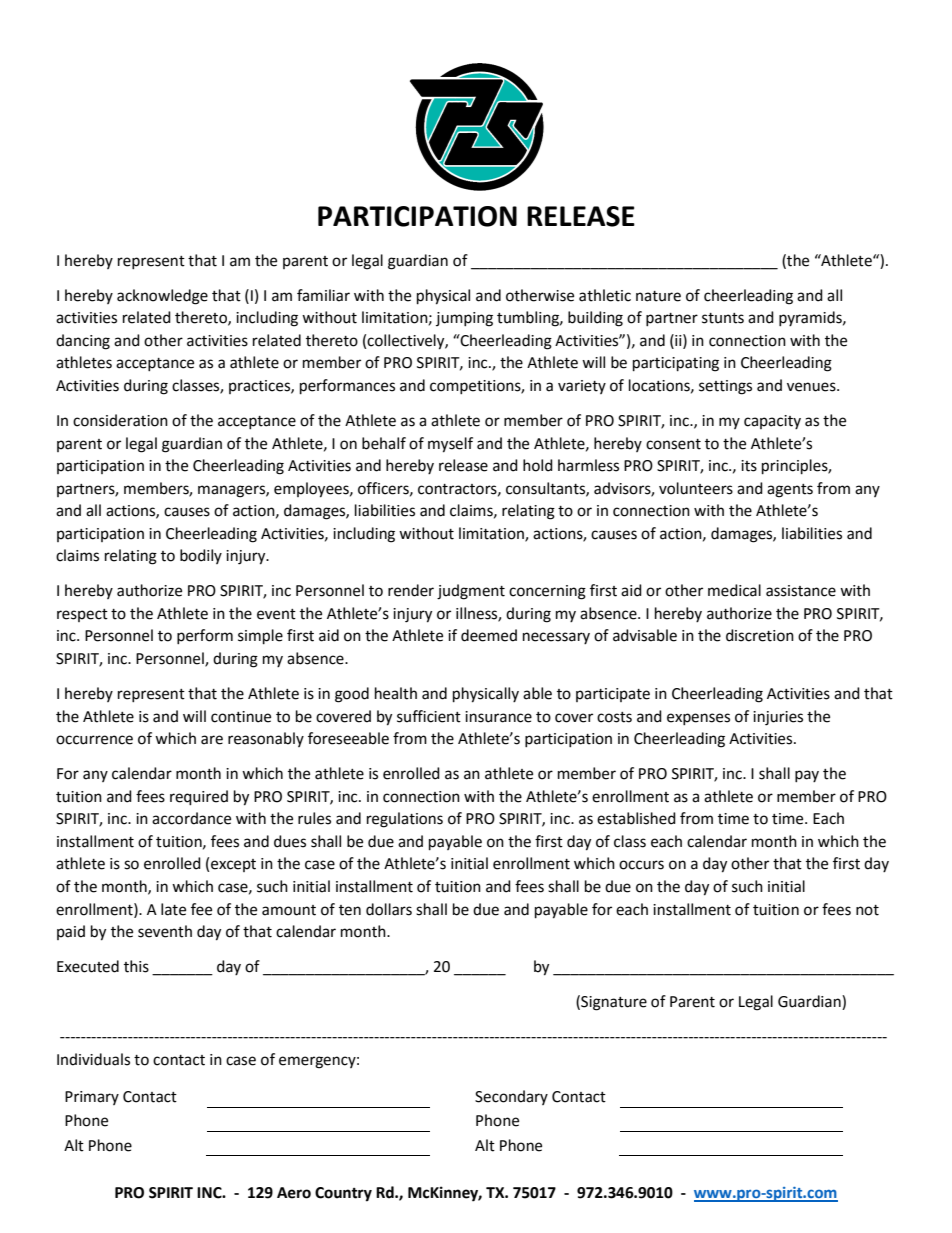 The width and height of the document is (952, 1233). I want to click on jumping, so click(464, 319).
